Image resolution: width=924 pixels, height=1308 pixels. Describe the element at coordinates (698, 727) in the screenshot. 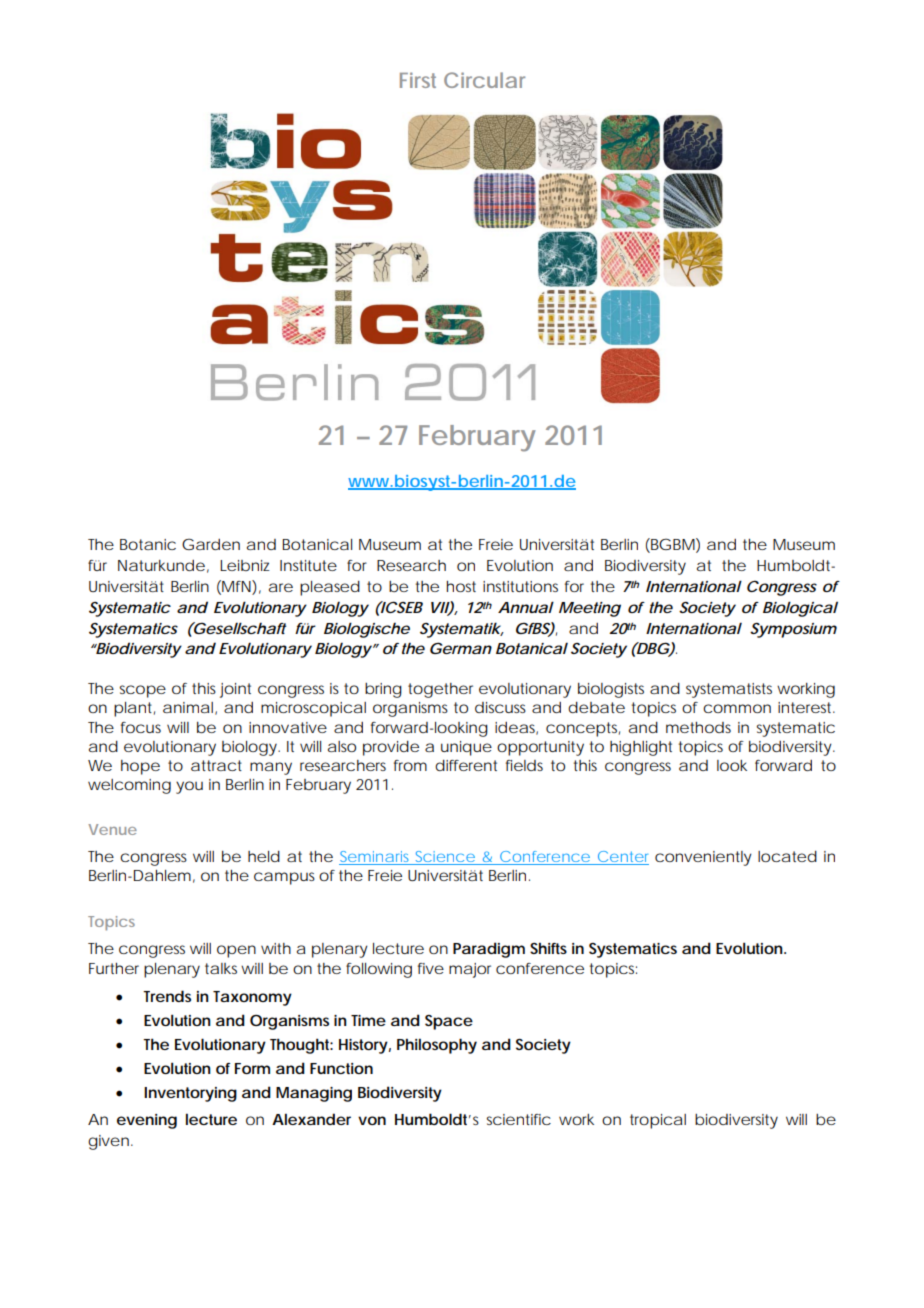

I see `methods` at that location.
